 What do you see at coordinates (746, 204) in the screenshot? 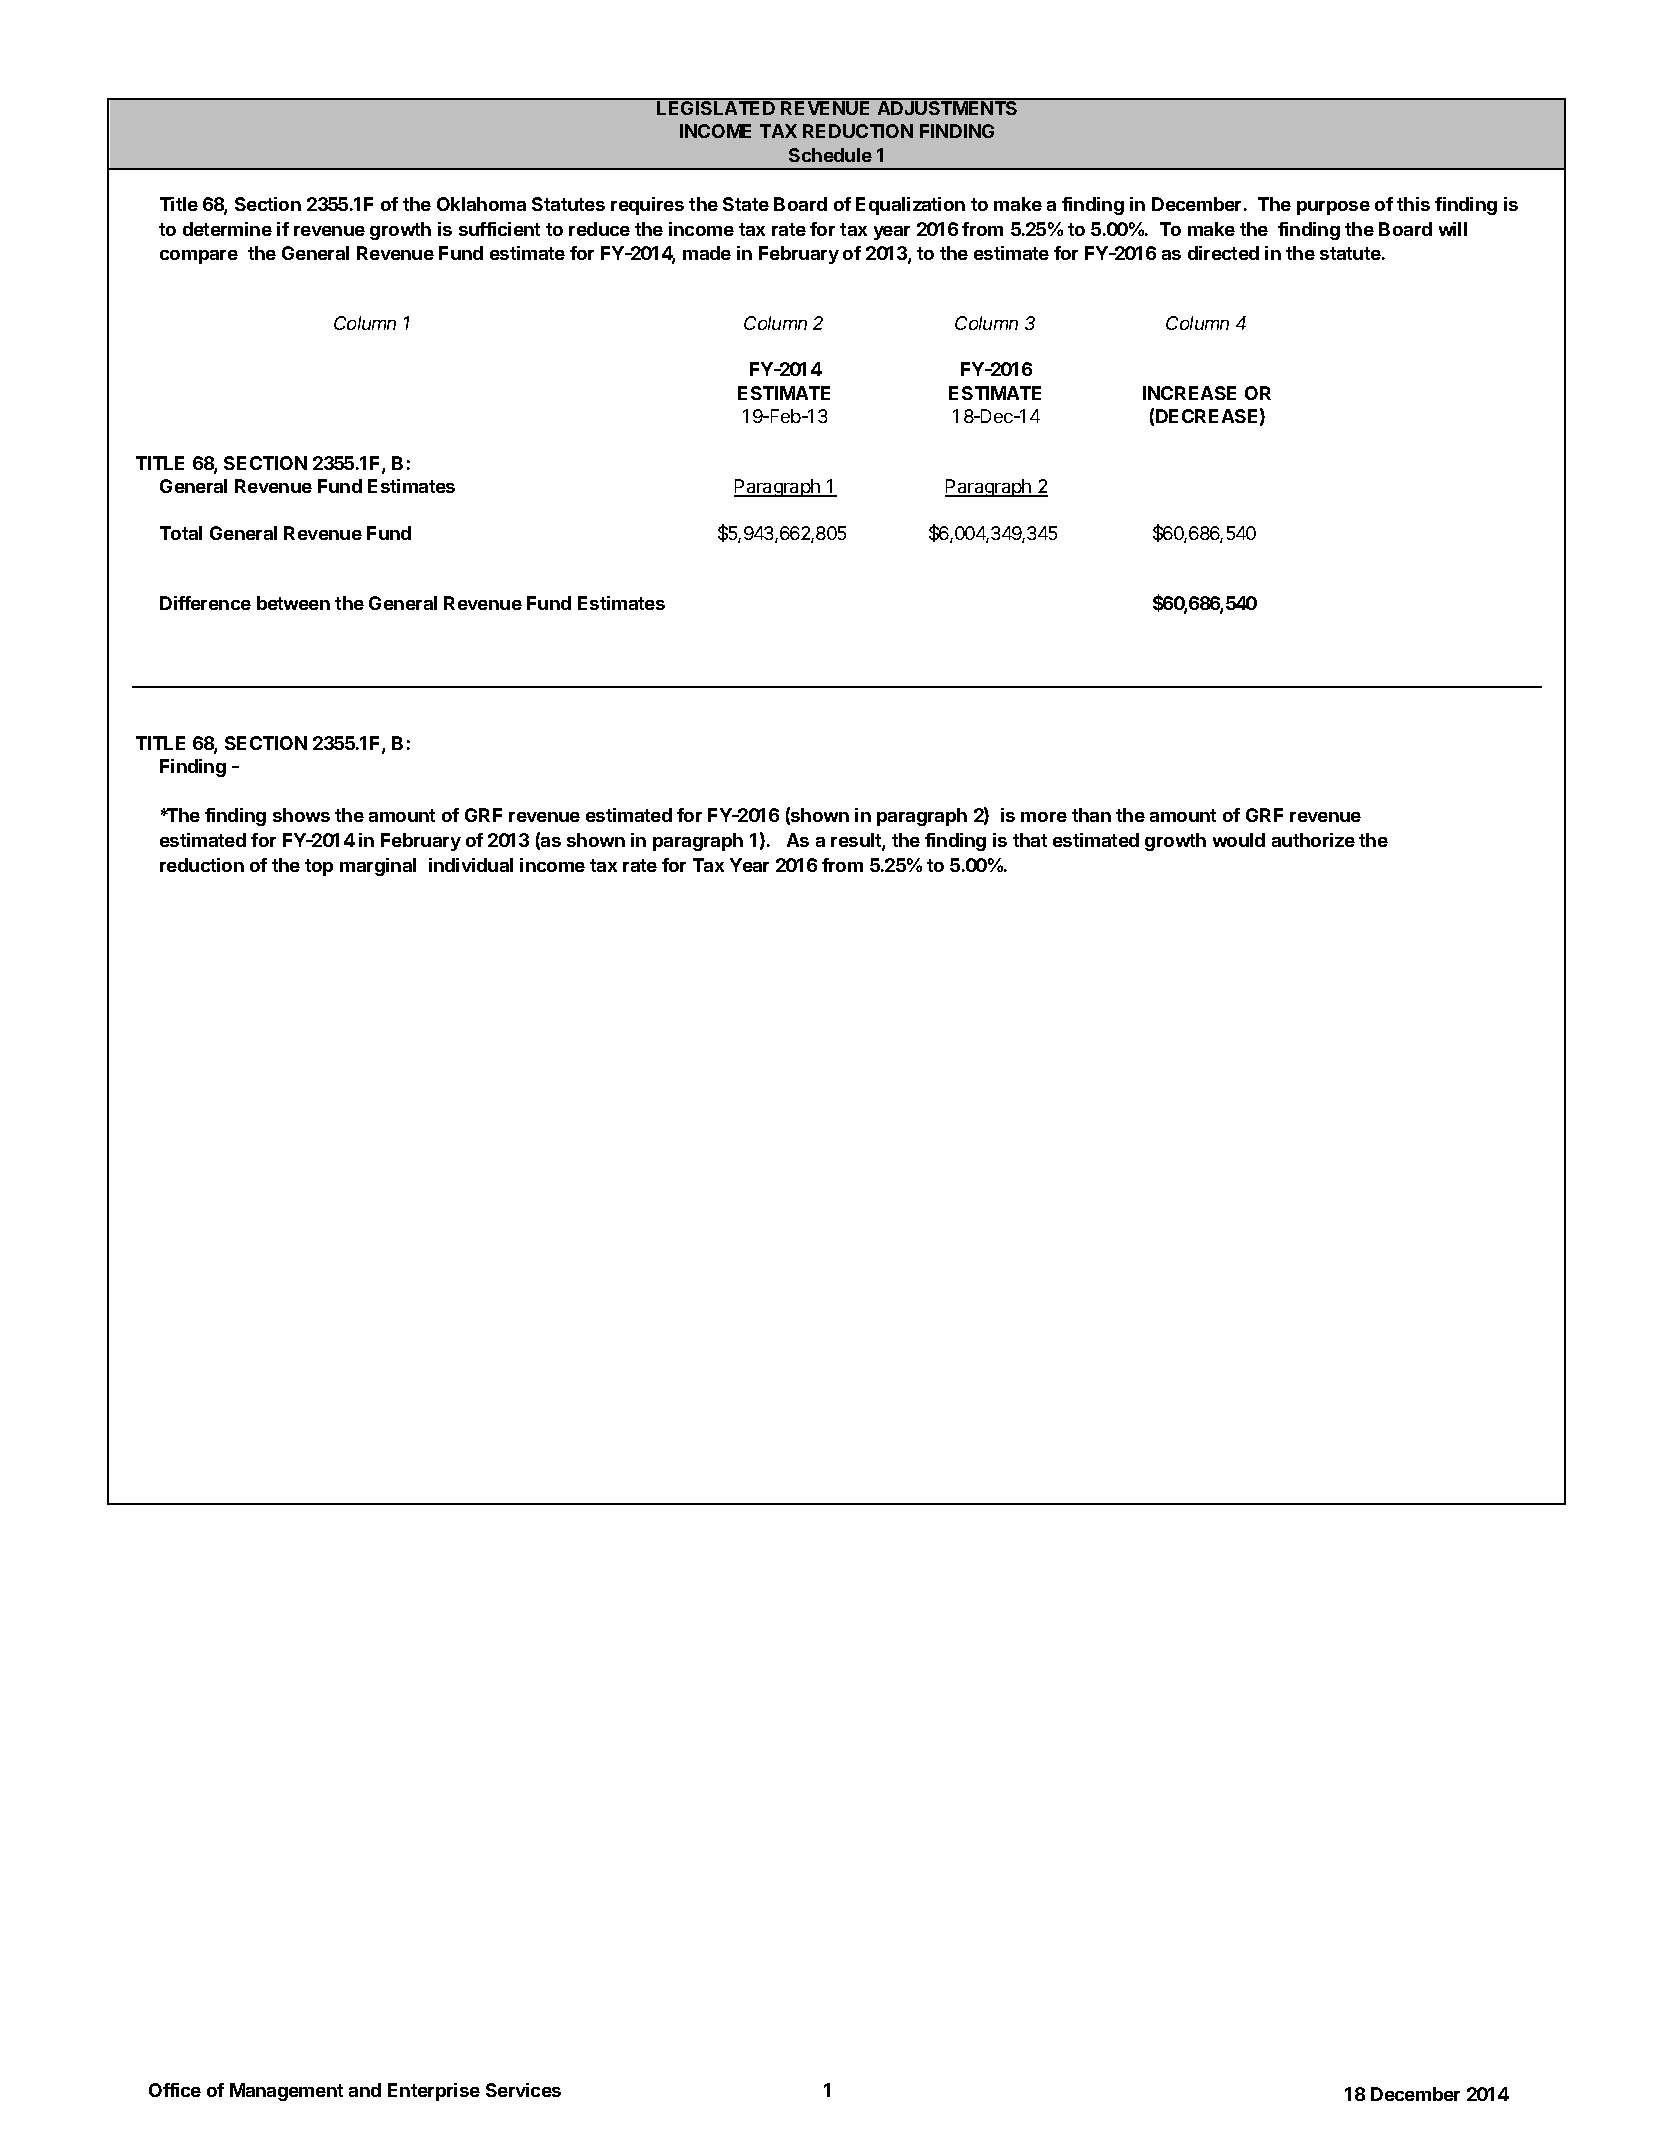
I see `State` at bounding box center [746, 204].
